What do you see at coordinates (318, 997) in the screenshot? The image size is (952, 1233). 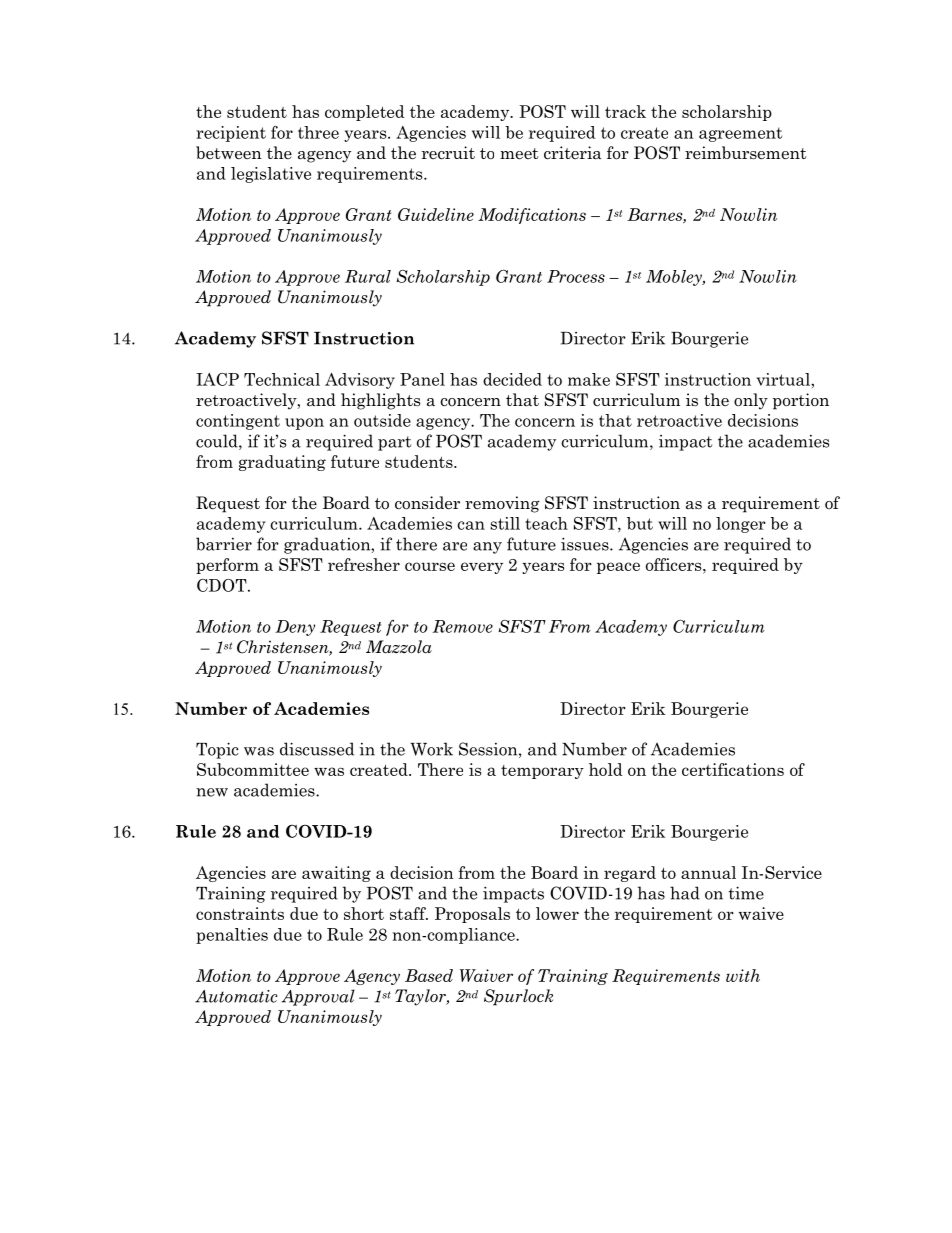 I see `Approval` at bounding box center [318, 997].
